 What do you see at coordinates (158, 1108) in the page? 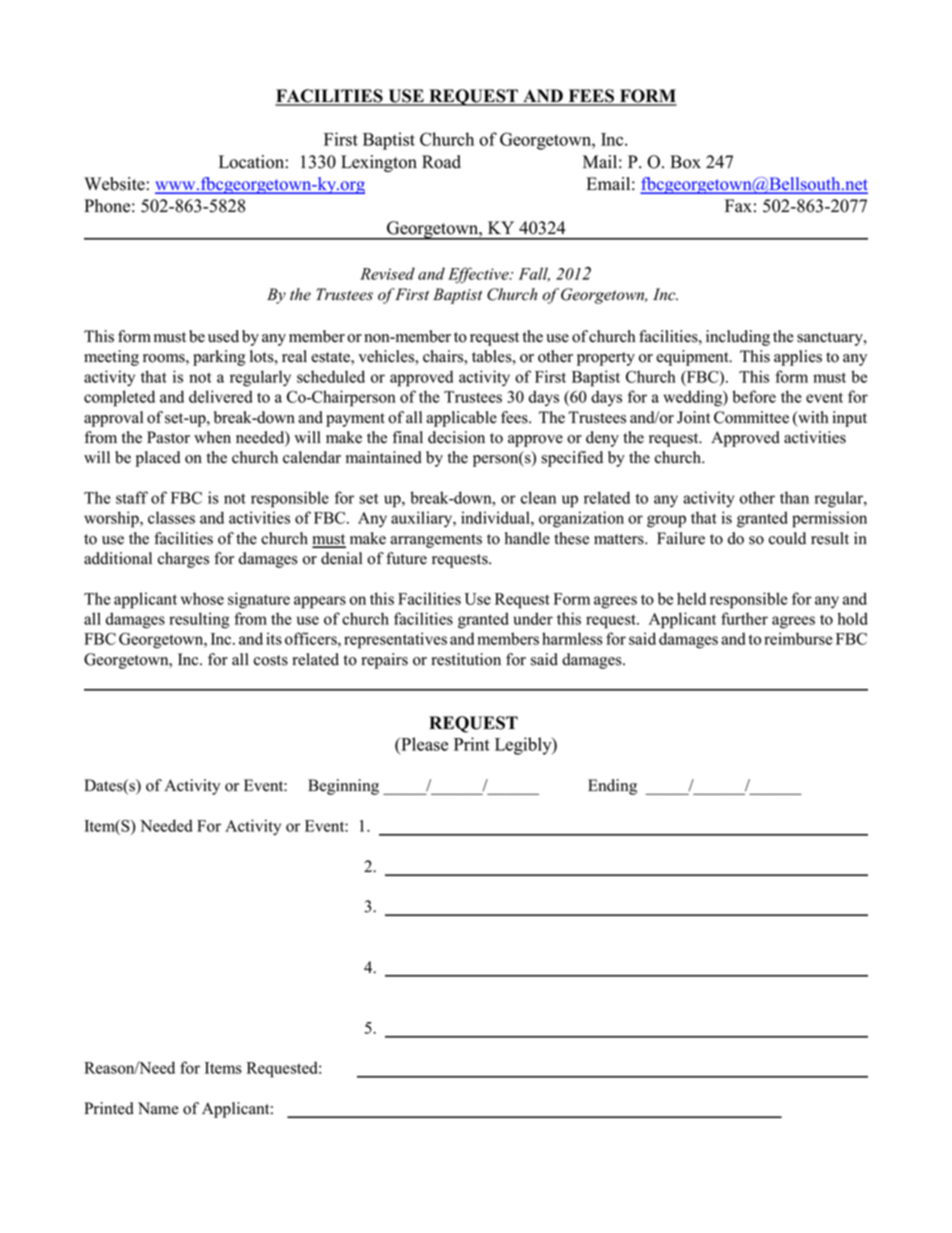
I see `Name` at bounding box center [158, 1108].
